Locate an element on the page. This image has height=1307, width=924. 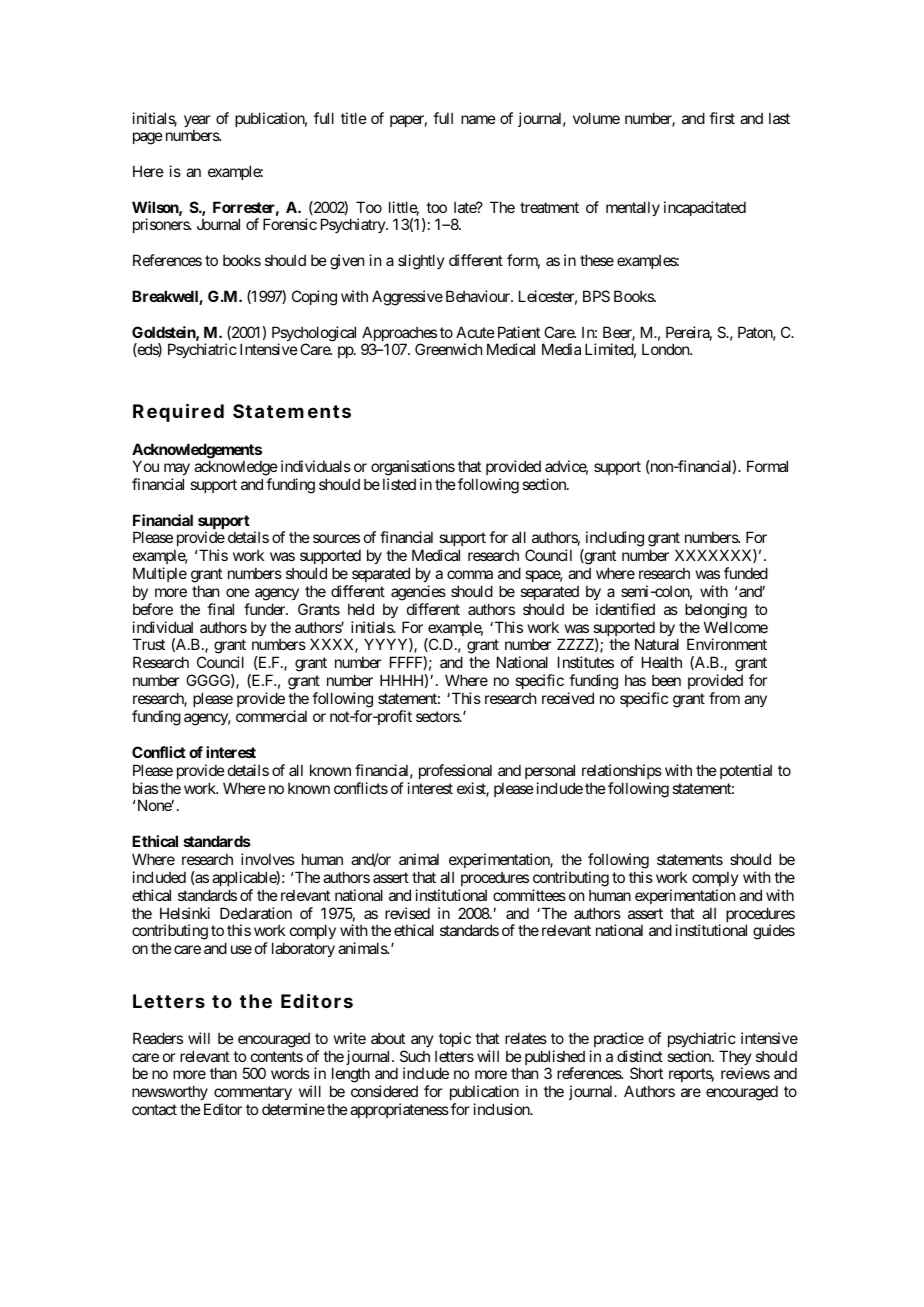
bias is located at coordinates (145, 788).
